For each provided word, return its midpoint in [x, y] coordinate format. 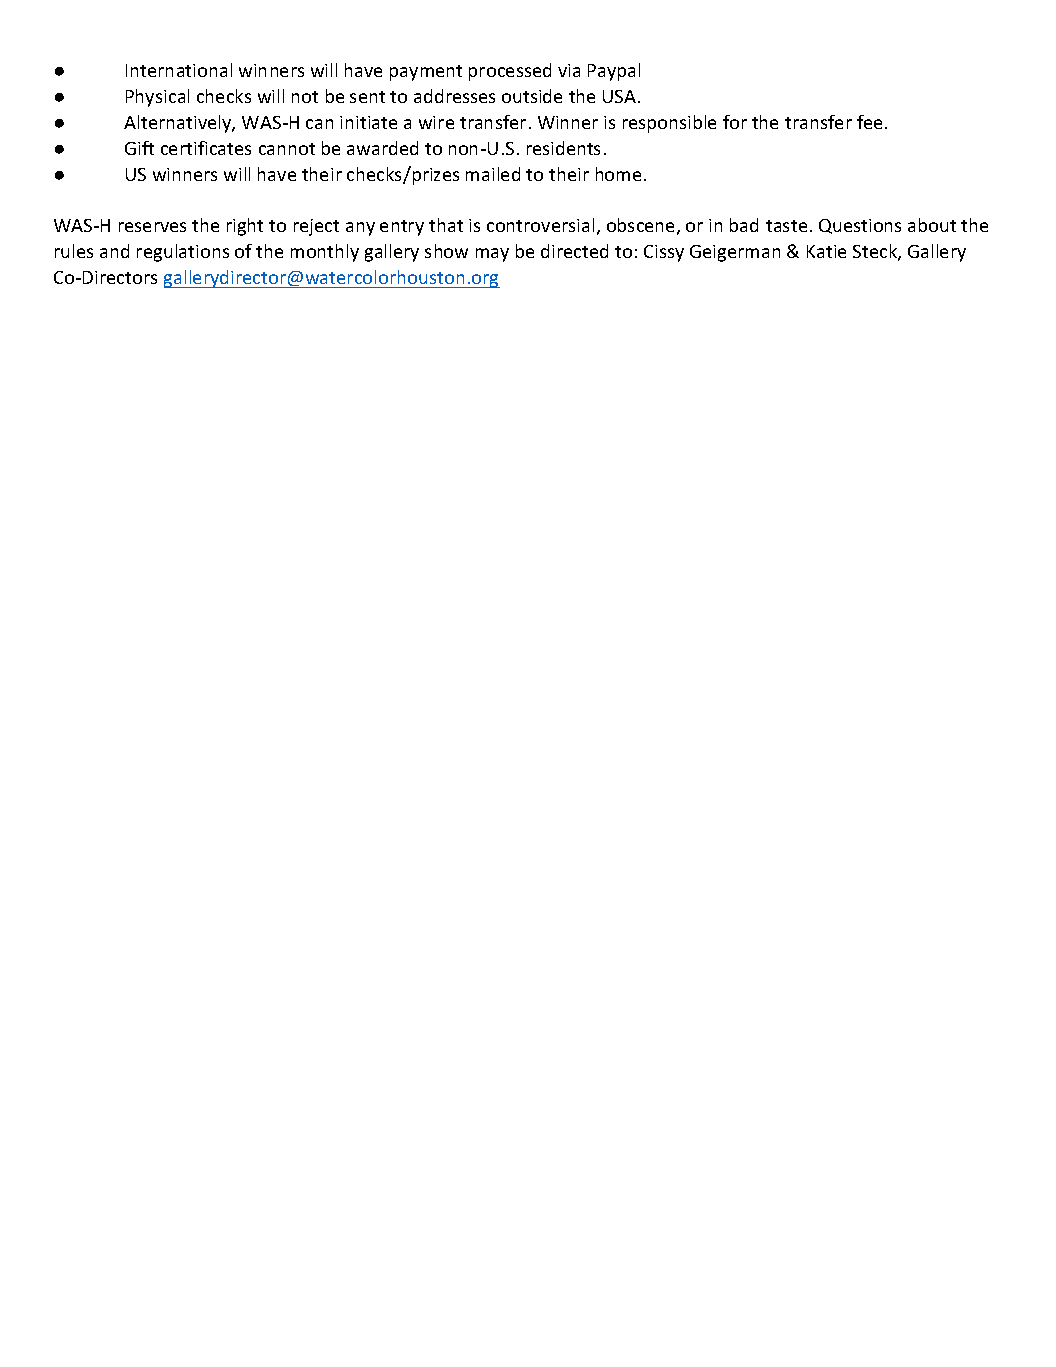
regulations [183, 253]
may [492, 255]
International [179, 70]
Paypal [614, 72]
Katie [826, 251]
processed [510, 72]
